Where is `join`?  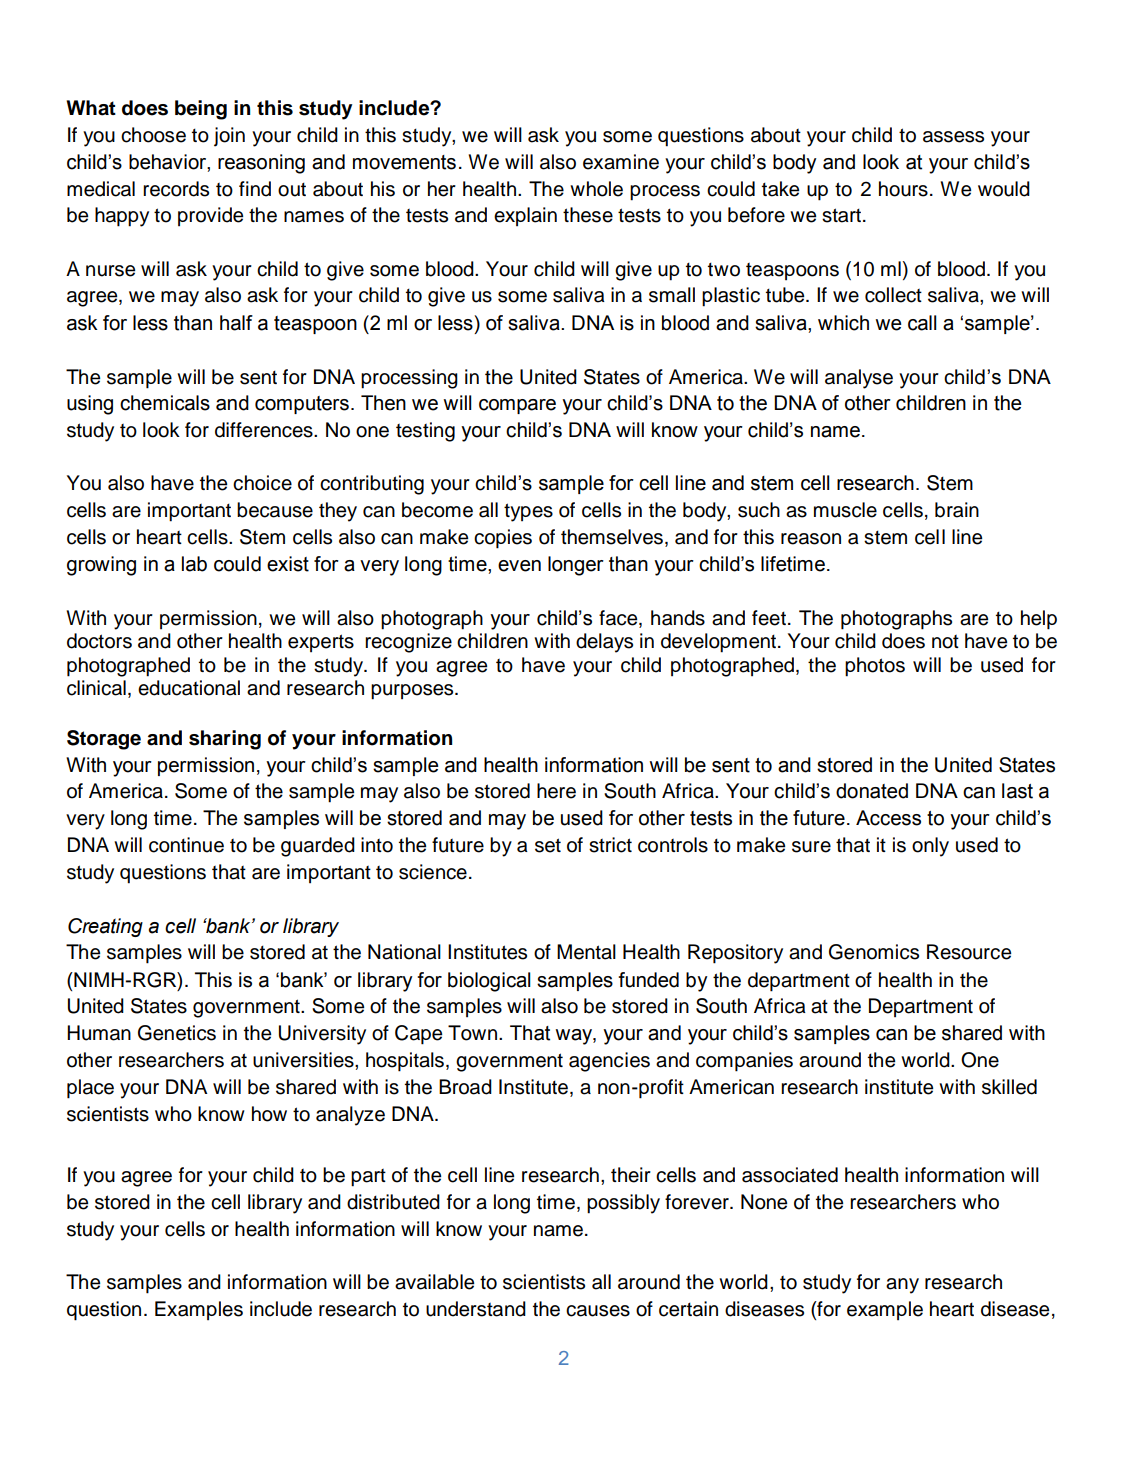
join is located at coordinates (229, 137).
